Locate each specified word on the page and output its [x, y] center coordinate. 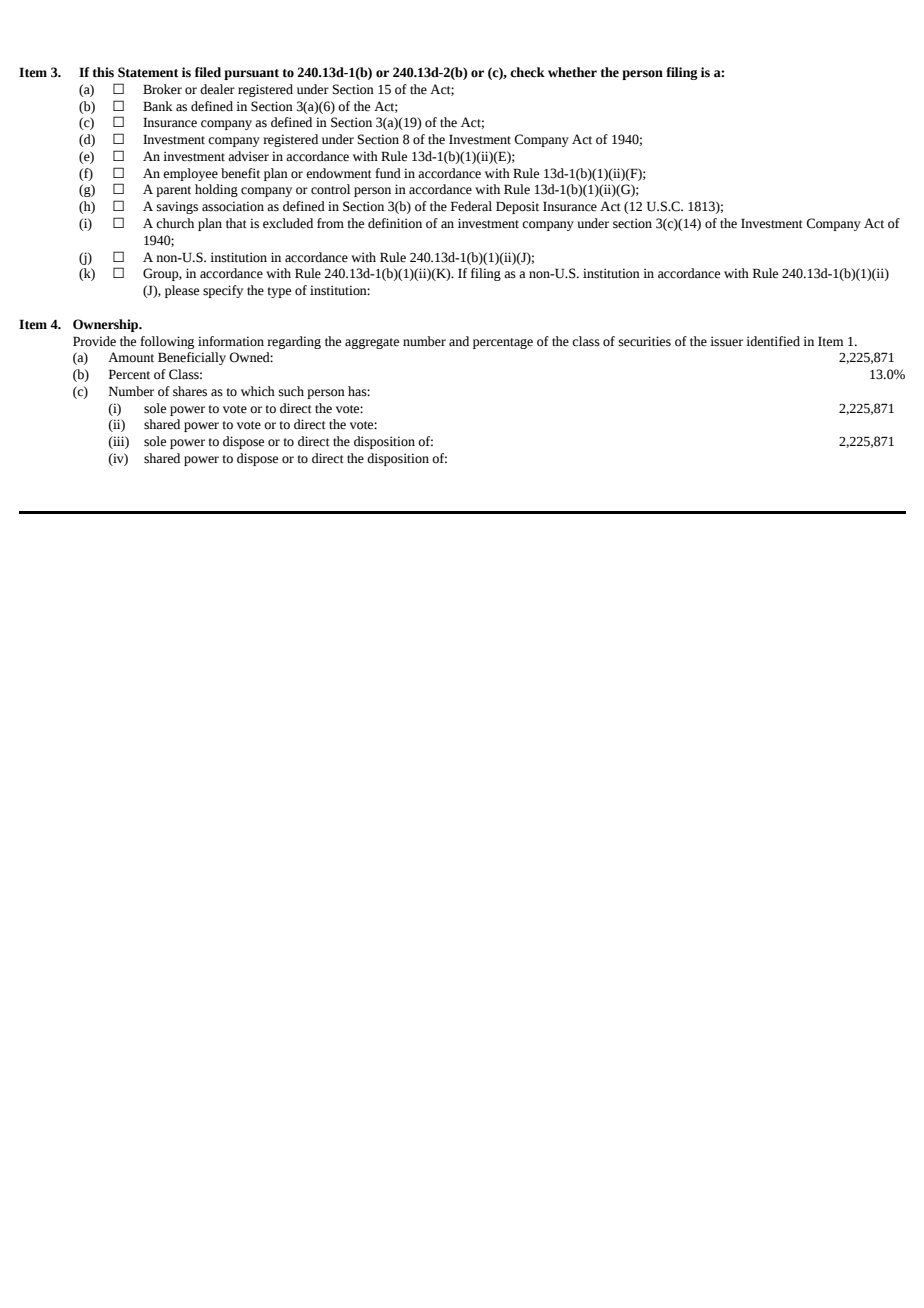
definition [395, 223]
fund [388, 173]
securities [645, 341]
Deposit [517, 207]
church [175, 223]
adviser [248, 156]
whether [572, 72]
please [182, 291]
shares [190, 391]
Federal [471, 206]
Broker [162, 89]
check [527, 72]
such [291, 391]
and [459, 341]
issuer [726, 341]
